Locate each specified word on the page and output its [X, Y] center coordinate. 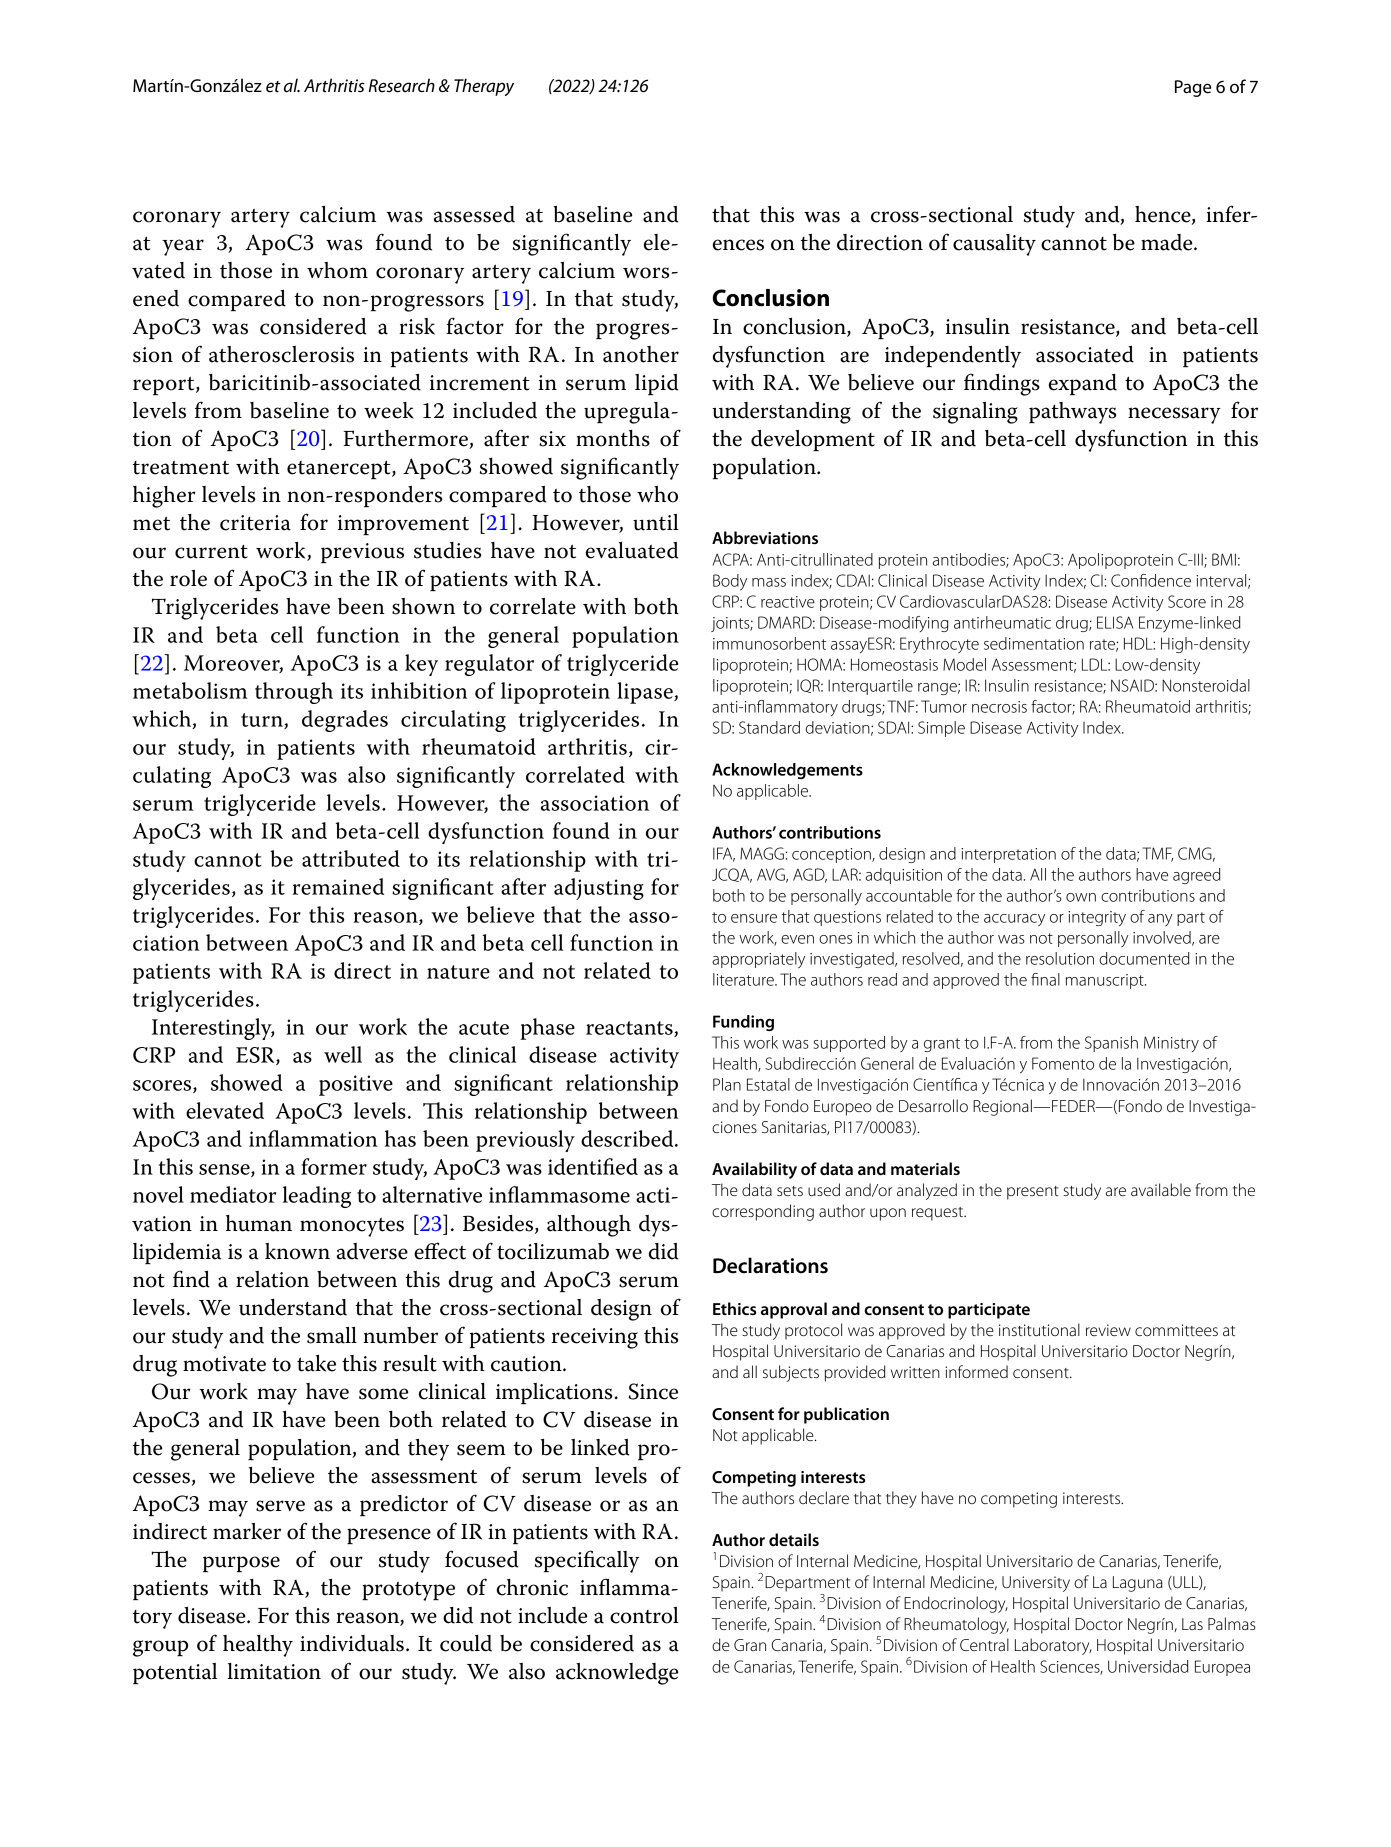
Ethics [735, 1308]
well [343, 1054]
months [613, 438]
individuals [352, 1643]
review [1108, 1330]
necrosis [999, 707]
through [294, 693]
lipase [646, 693]
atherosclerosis [281, 354]
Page [1193, 88]
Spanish [1111, 1044]
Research [402, 85]
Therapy [484, 87]
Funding [743, 1023]
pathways [1072, 413]
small [332, 1335]
